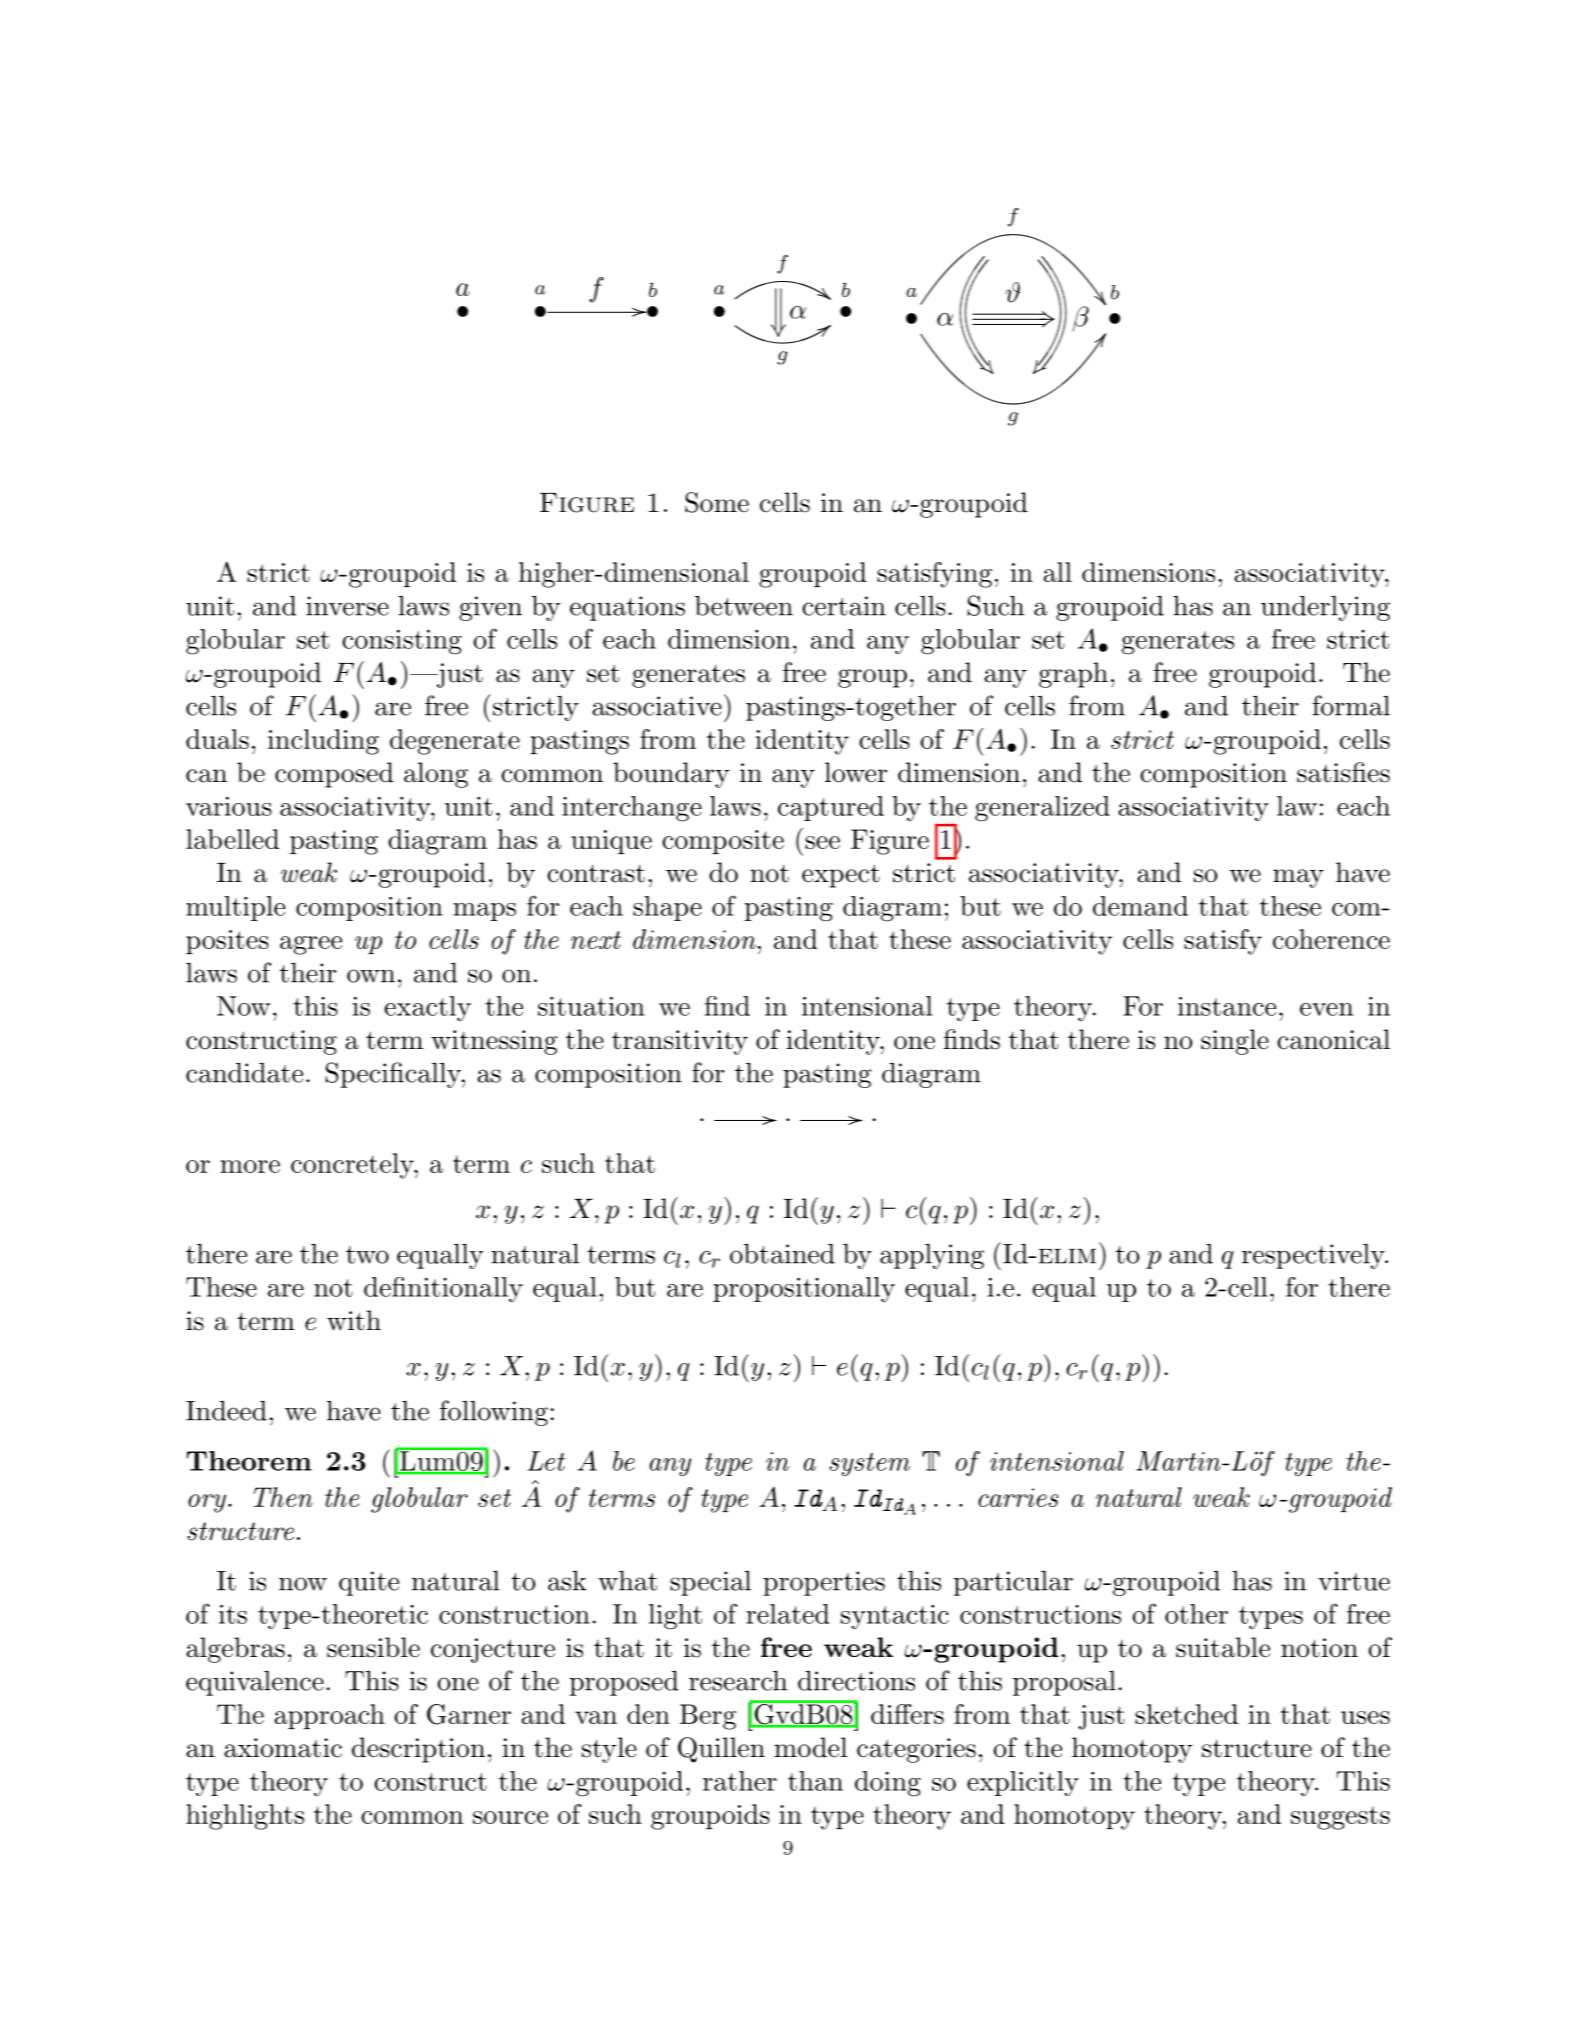 This screenshot has height=2040, width=1576. I want to click on description, so click(418, 1750).
